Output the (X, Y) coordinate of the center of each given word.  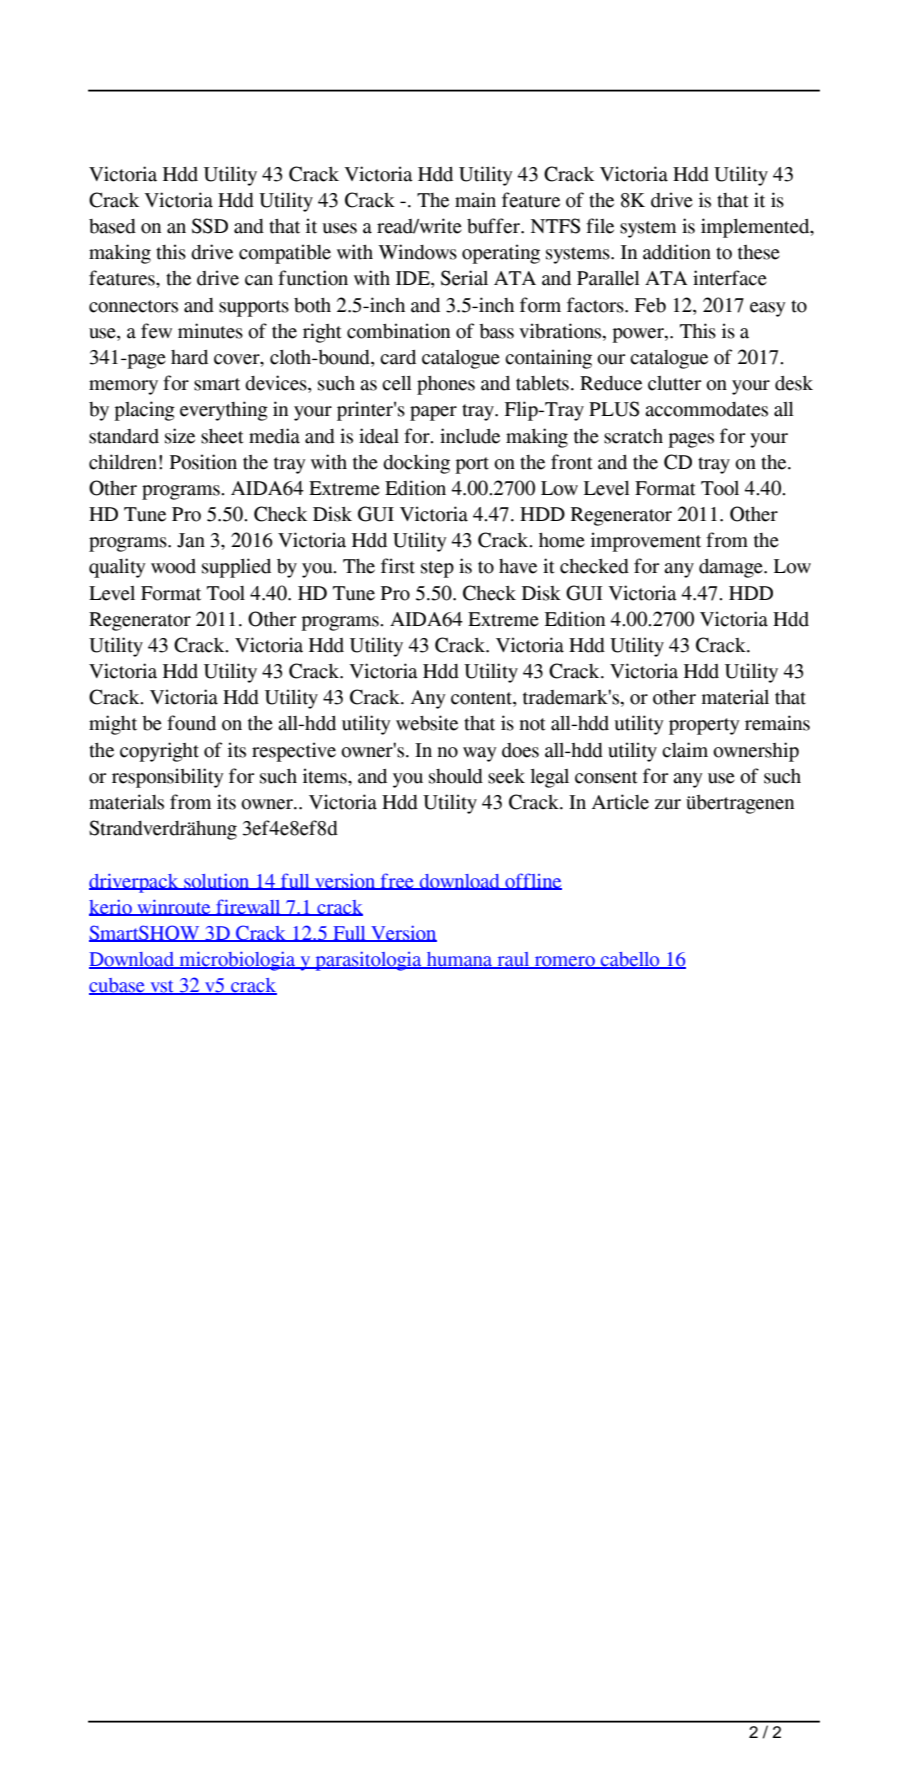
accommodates (706, 409)
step (437, 569)
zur (668, 804)
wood (173, 566)
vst (162, 987)
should (456, 776)
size (180, 436)
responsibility (168, 778)
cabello (630, 960)
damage (732, 568)
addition (677, 252)
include (470, 436)
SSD (210, 226)
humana (460, 960)
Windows (417, 252)
